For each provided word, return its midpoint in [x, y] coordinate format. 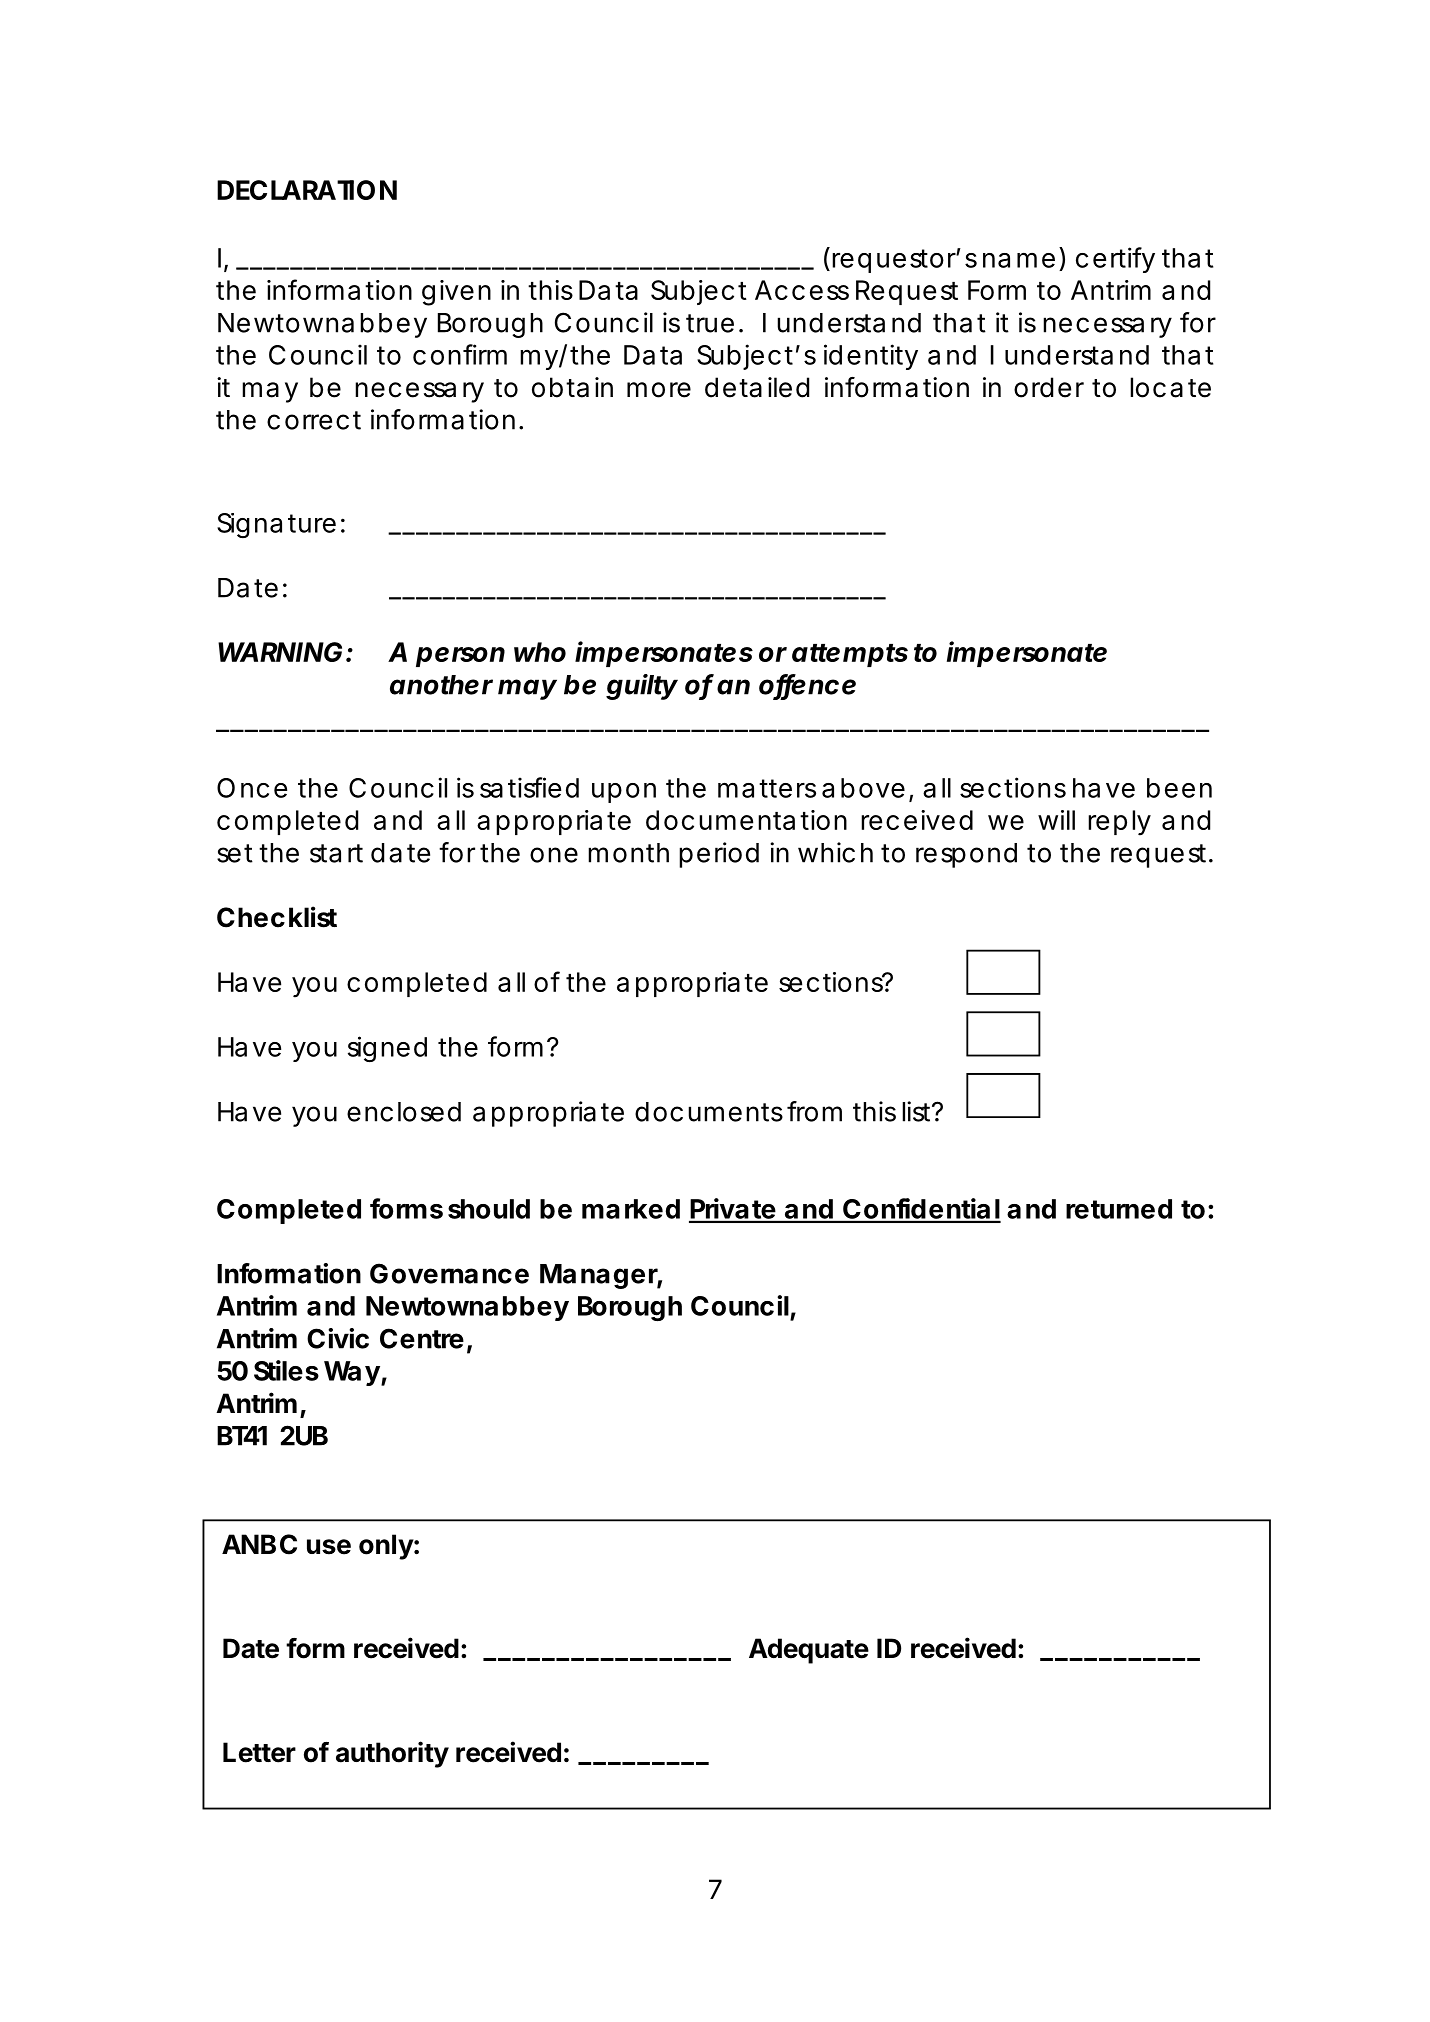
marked [631, 1209]
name [1019, 260]
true [710, 323]
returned [1119, 1209]
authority [392, 1754]
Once [252, 788]
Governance [449, 1273]
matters [767, 788]
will [1056, 820]
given [456, 293]
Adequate [809, 1651]
